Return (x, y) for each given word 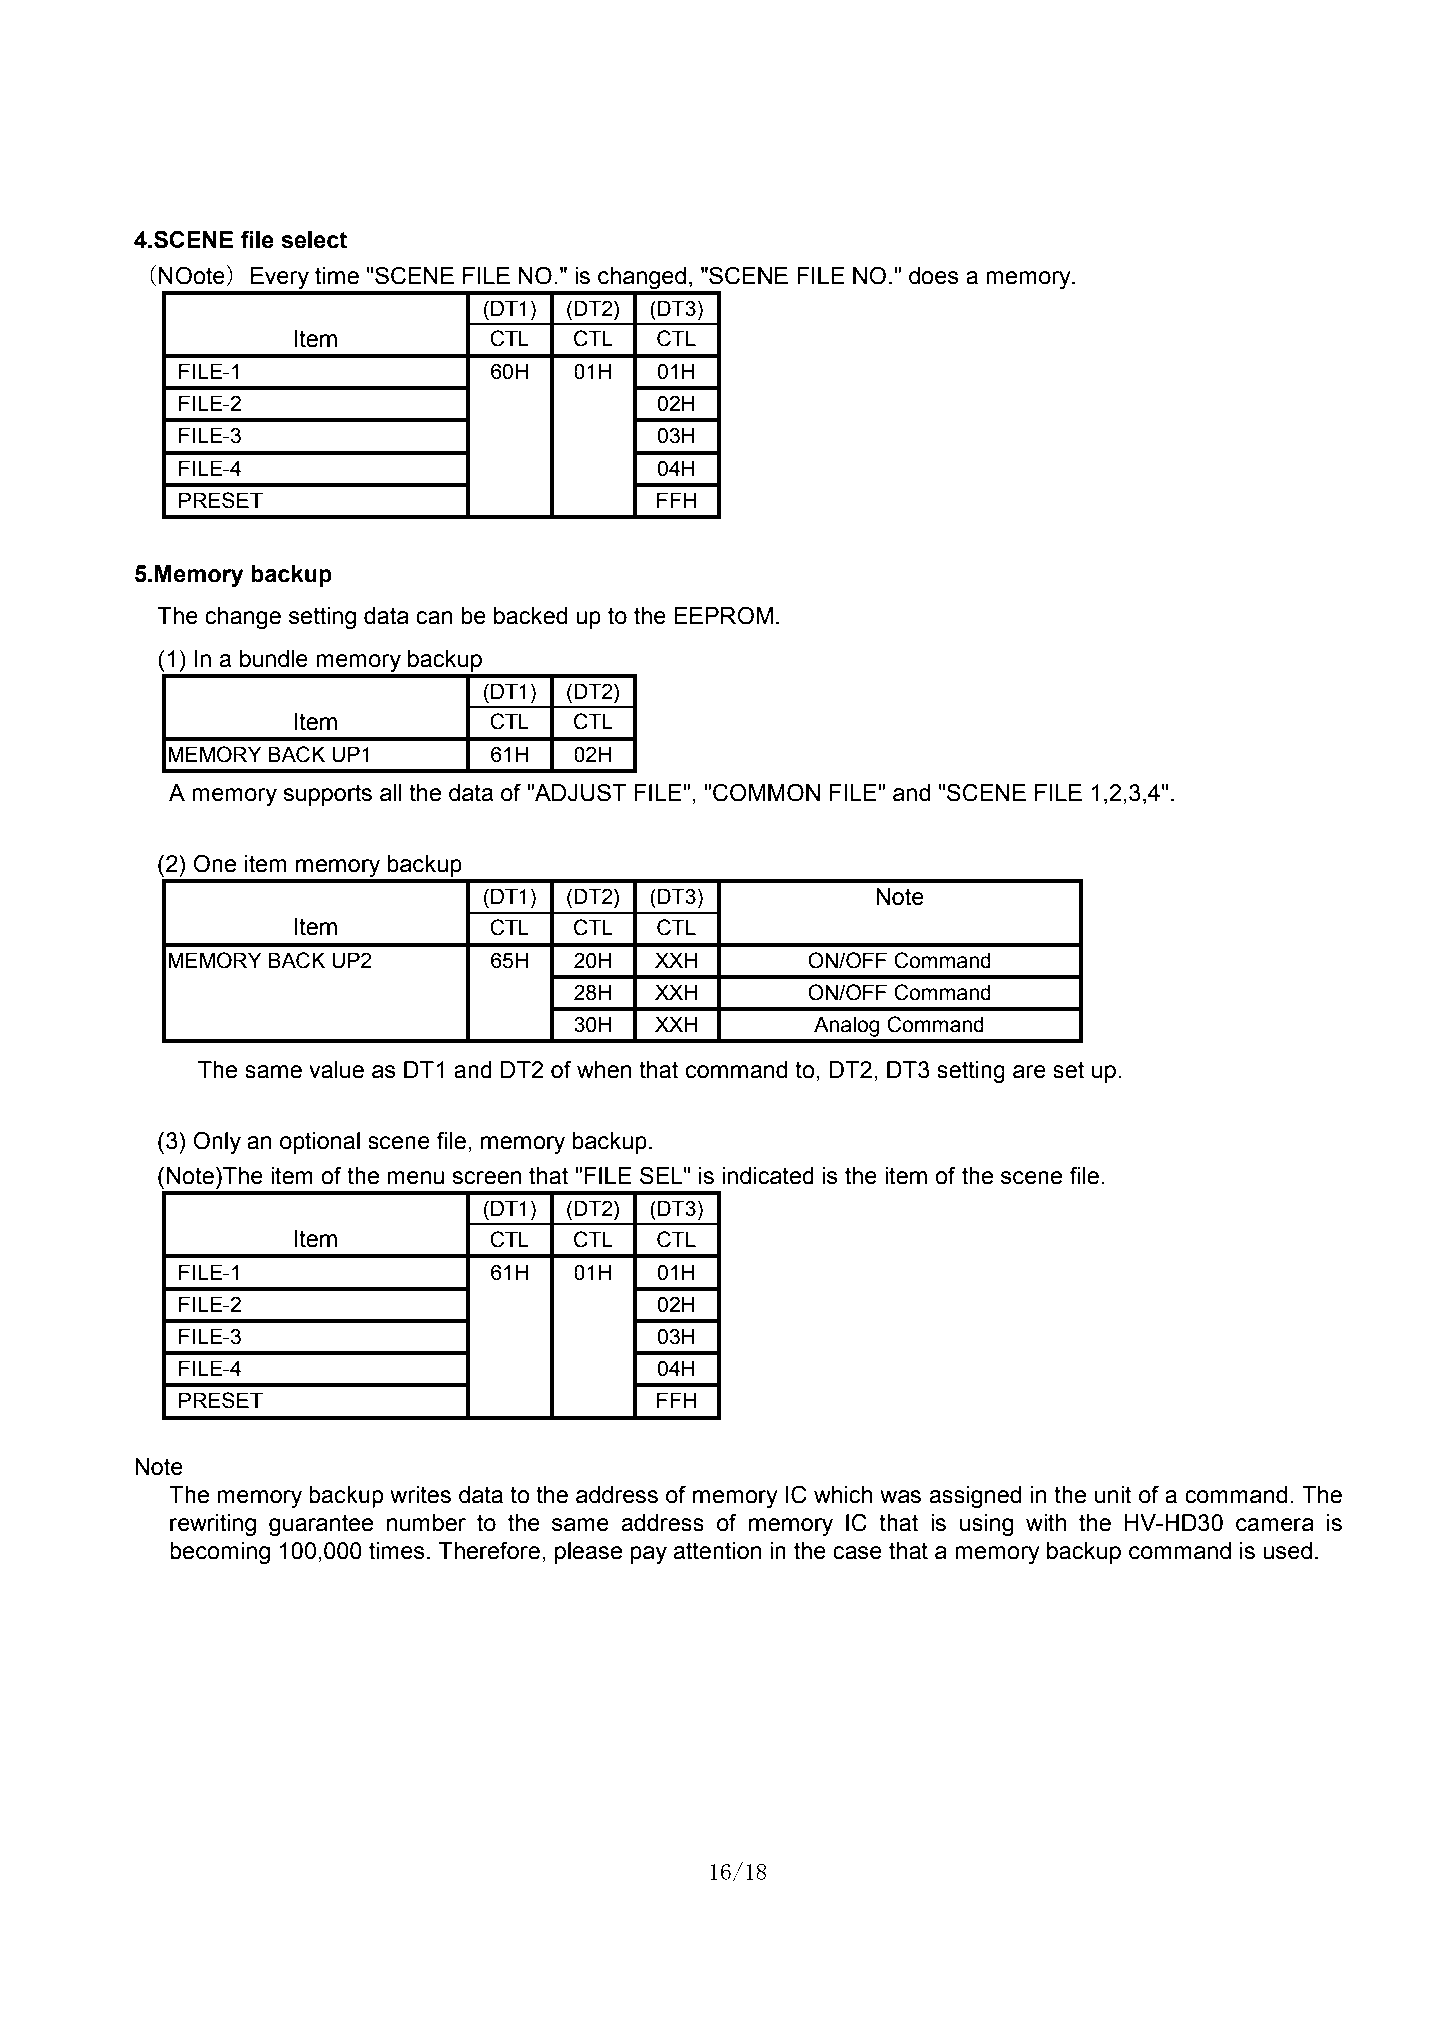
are (1029, 1072)
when (604, 1070)
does (934, 276)
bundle (274, 659)
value (336, 1070)
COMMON (766, 792)
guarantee (321, 1525)
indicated (768, 1176)
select (314, 240)
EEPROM (723, 615)
